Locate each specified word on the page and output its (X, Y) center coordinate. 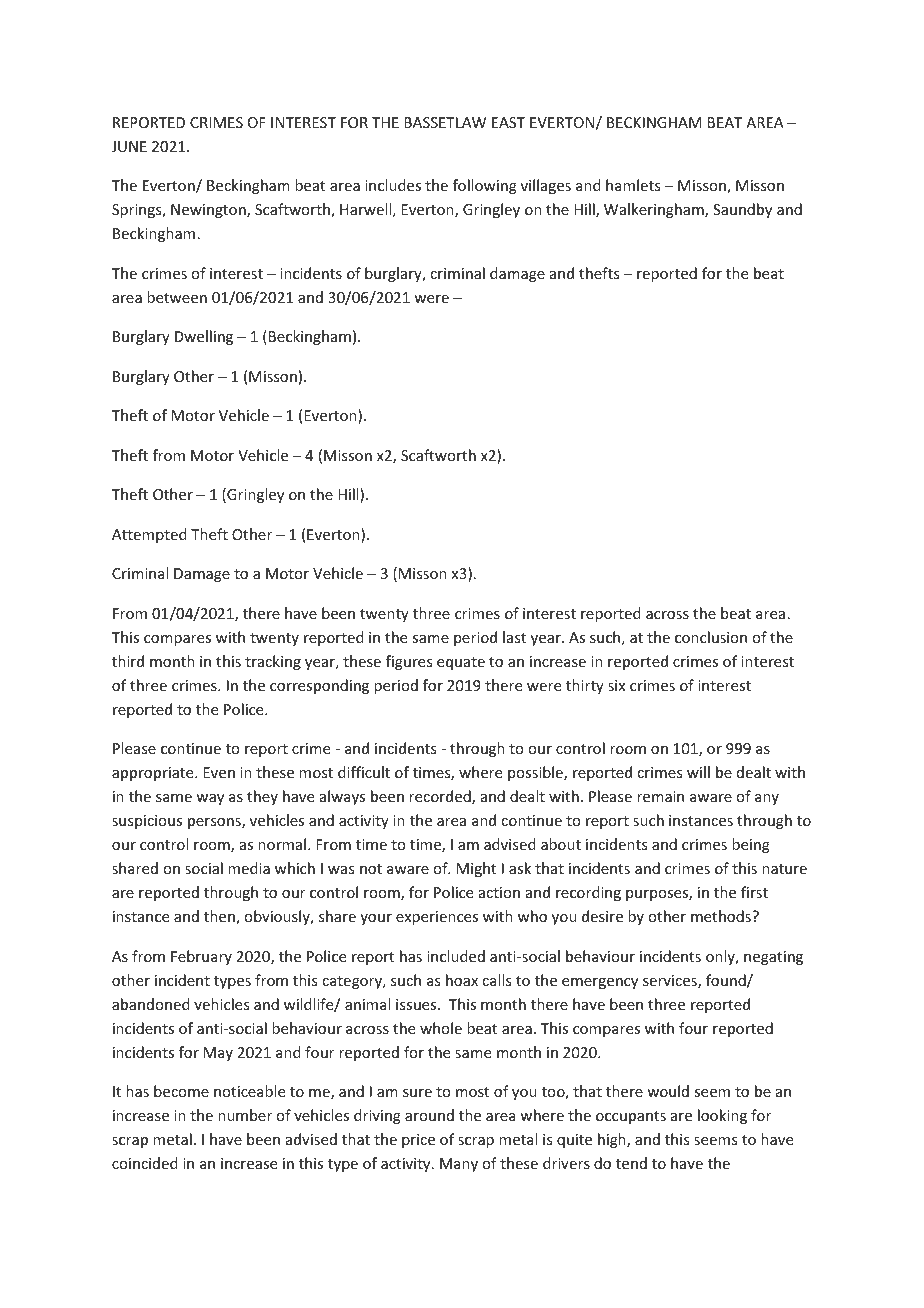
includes (393, 185)
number (245, 1115)
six (616, 685)
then (220, 917)
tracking (273, 662)
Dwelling (204, 337)
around (429, 1115)
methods (722, 916)
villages (546, 186)
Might (476, 869)
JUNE (129, 146)
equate (461, 663)
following (485, 186)
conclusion (711, 637)
